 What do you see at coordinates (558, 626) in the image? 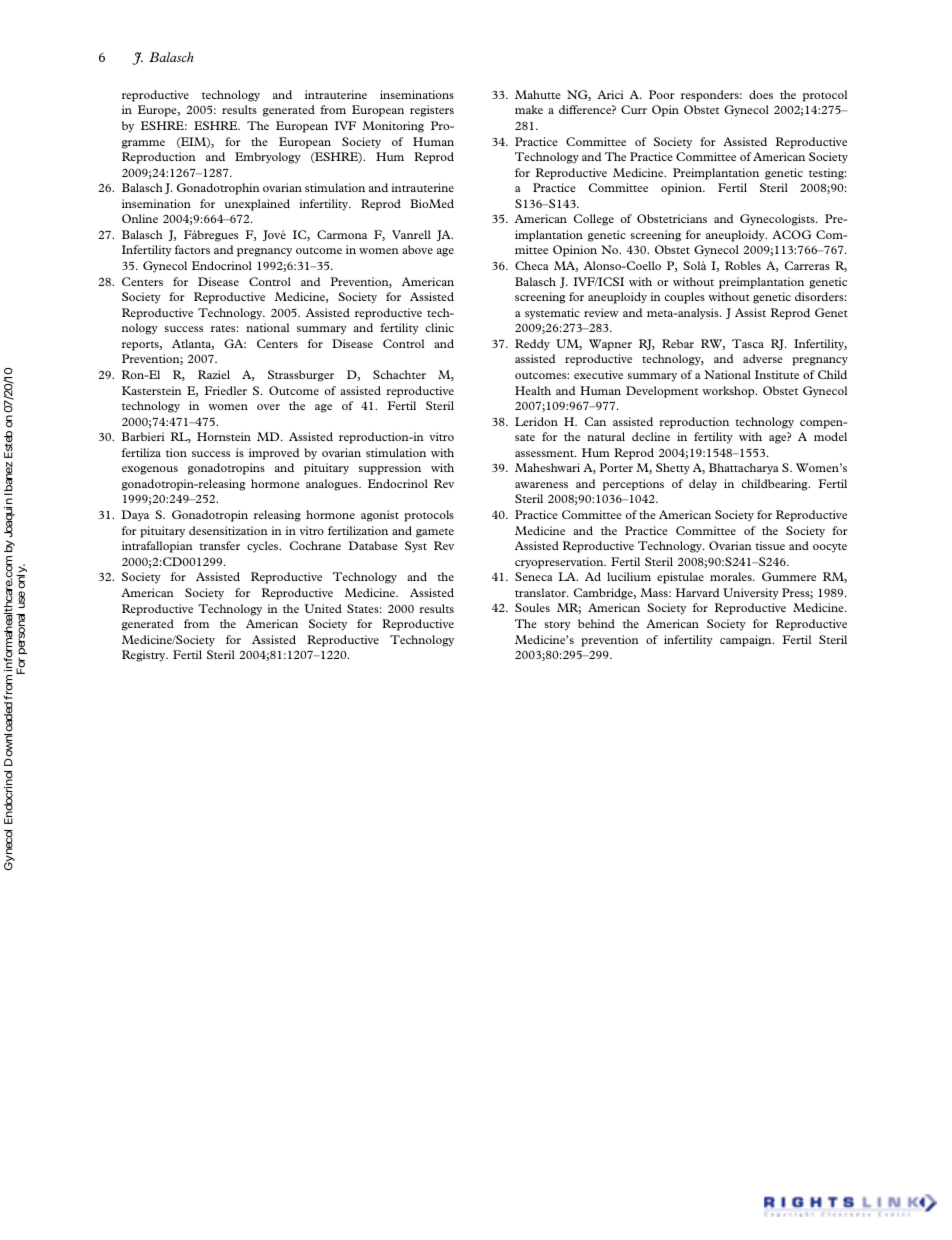
I see `story` at bounding box center [558, 626].
